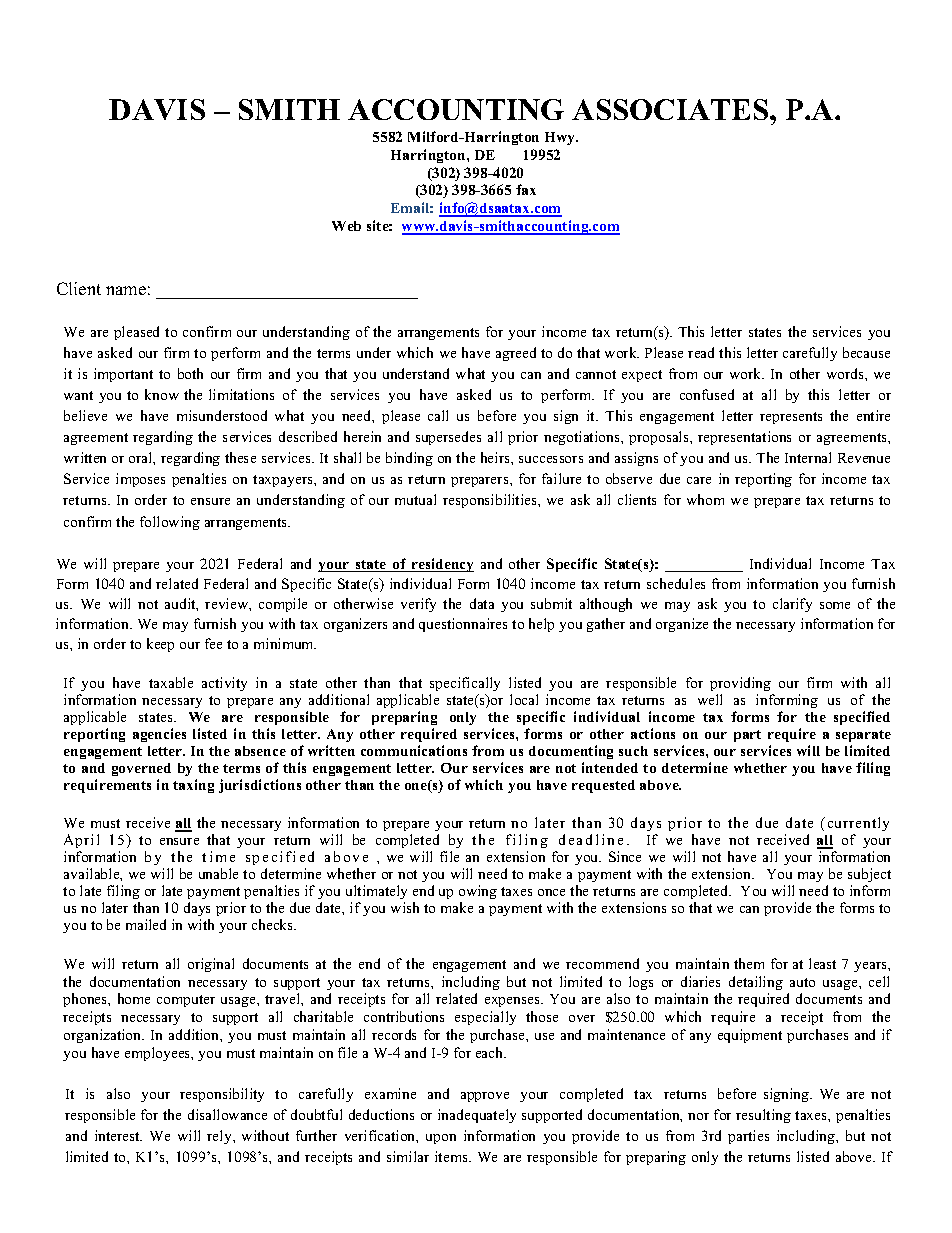  I want to click on Hwy, so click(561, 138).
